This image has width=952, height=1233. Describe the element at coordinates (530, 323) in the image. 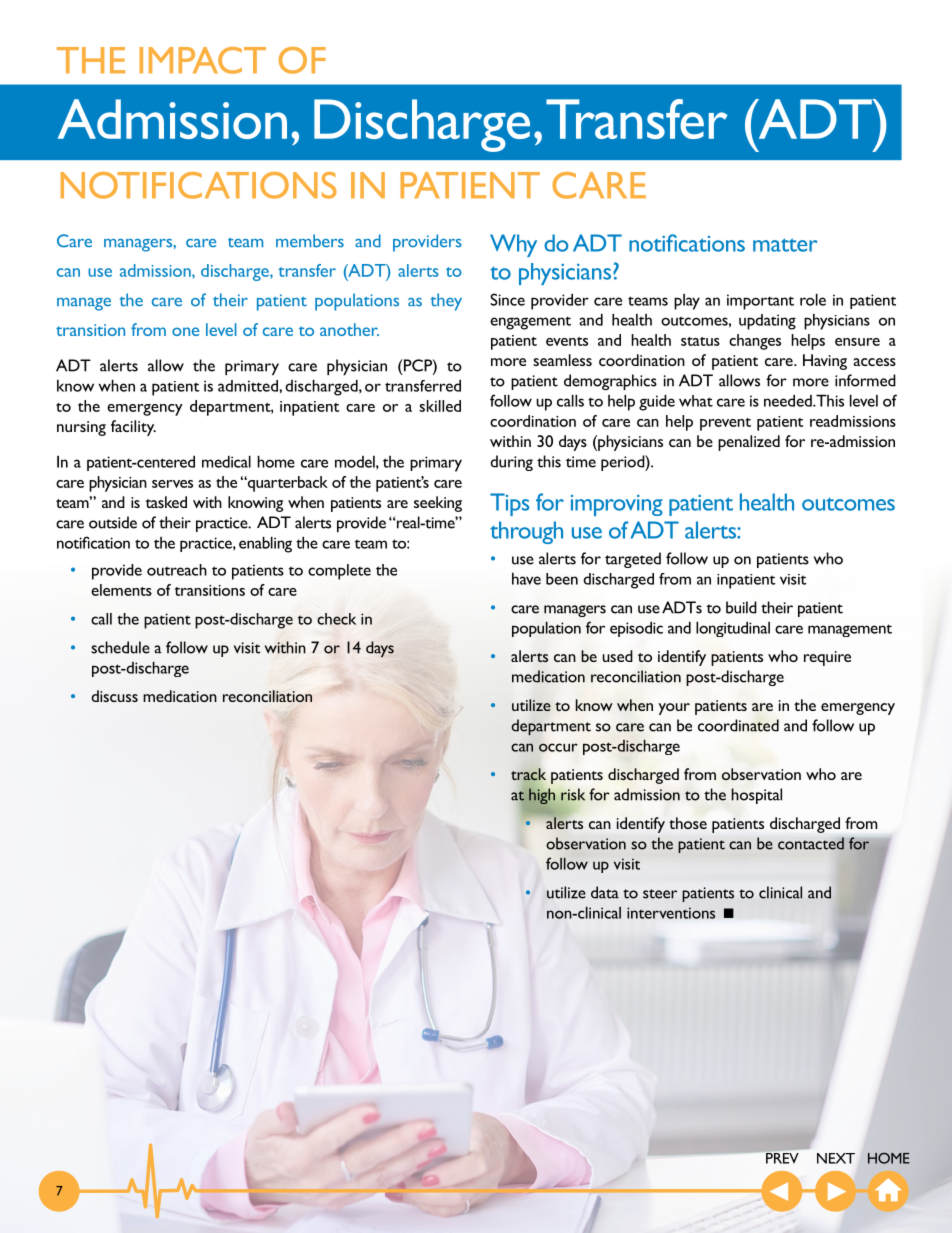

I see `engagement` at that location.
